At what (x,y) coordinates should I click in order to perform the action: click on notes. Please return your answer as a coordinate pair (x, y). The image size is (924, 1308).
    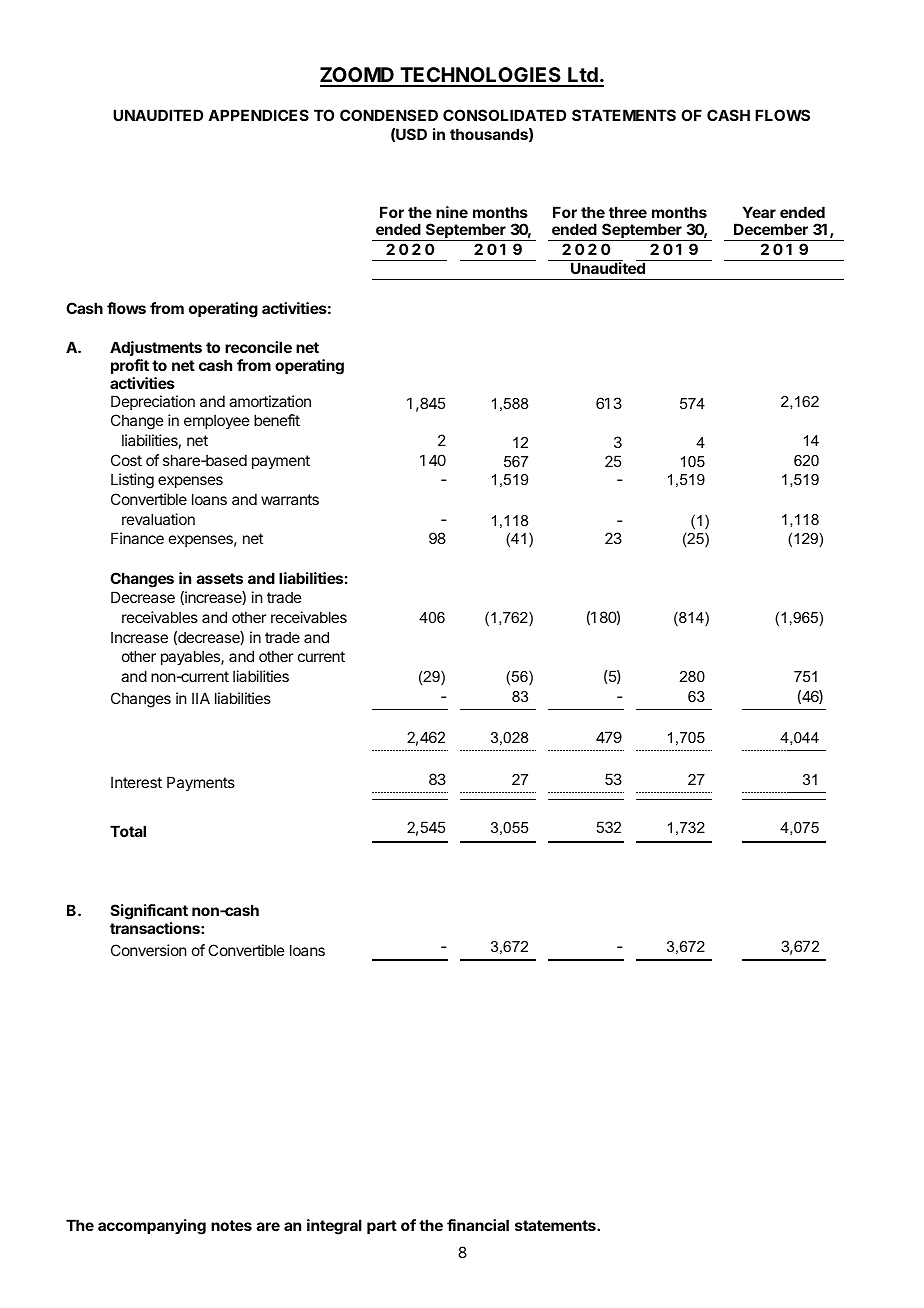
    Looking at the image, I should click on (231, 1225).
